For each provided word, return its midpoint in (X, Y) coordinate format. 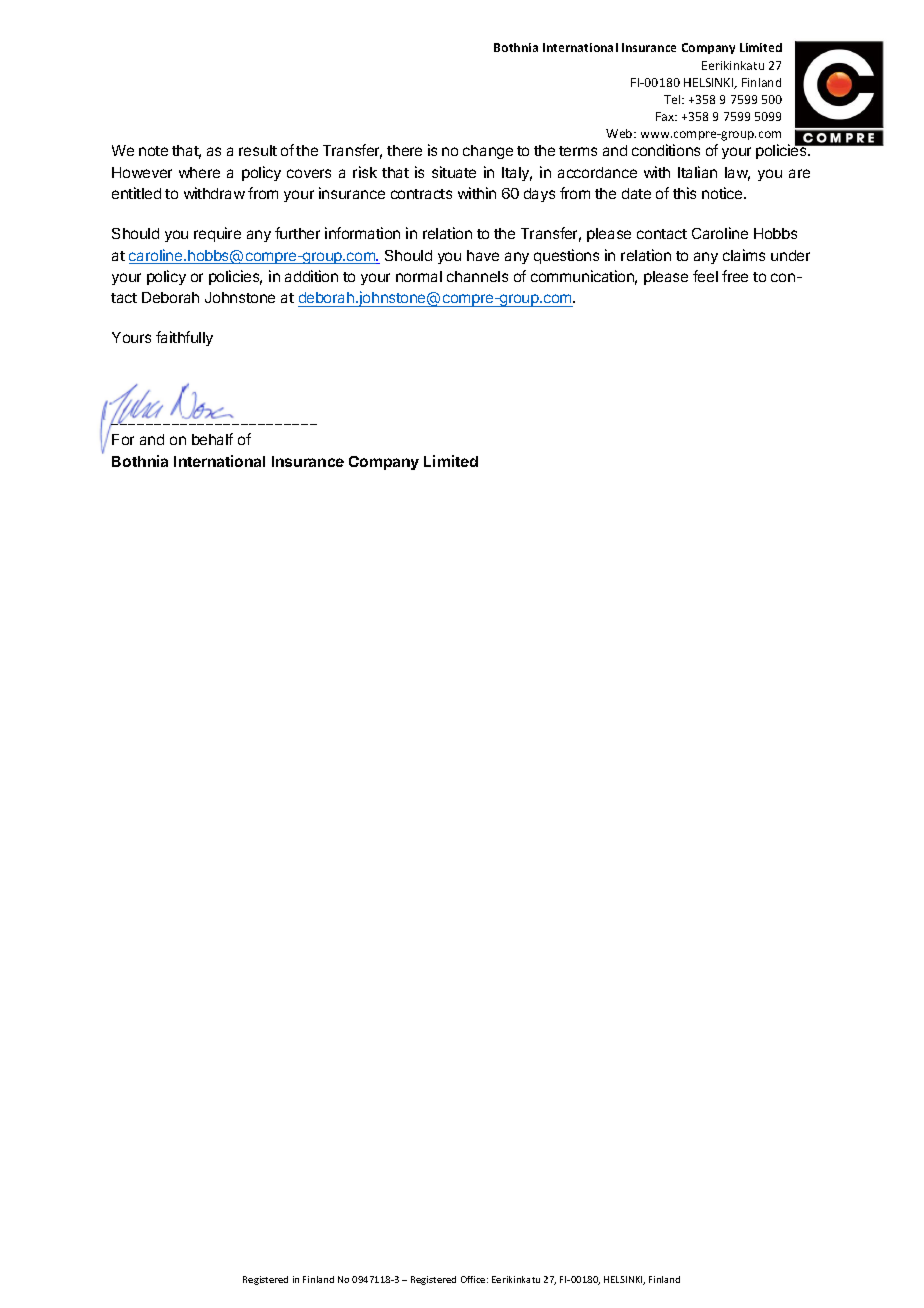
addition (311, 276)
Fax (666, 116)
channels (477, 276)
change (488, 152)
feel (705, 276)
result (258, 150)
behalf (212, 439)
